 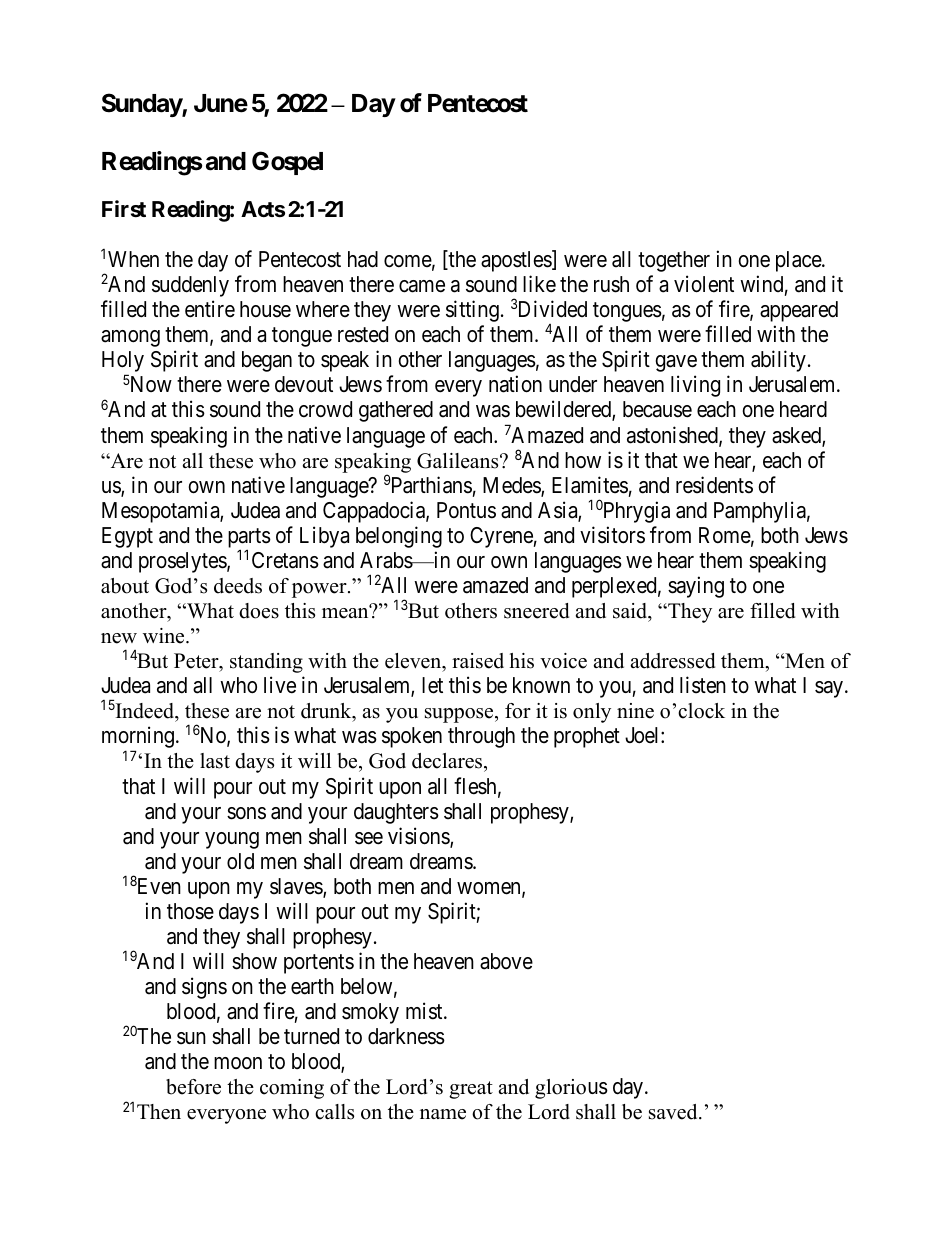 I want to click on Pontus, so click(x=466, y=510).
